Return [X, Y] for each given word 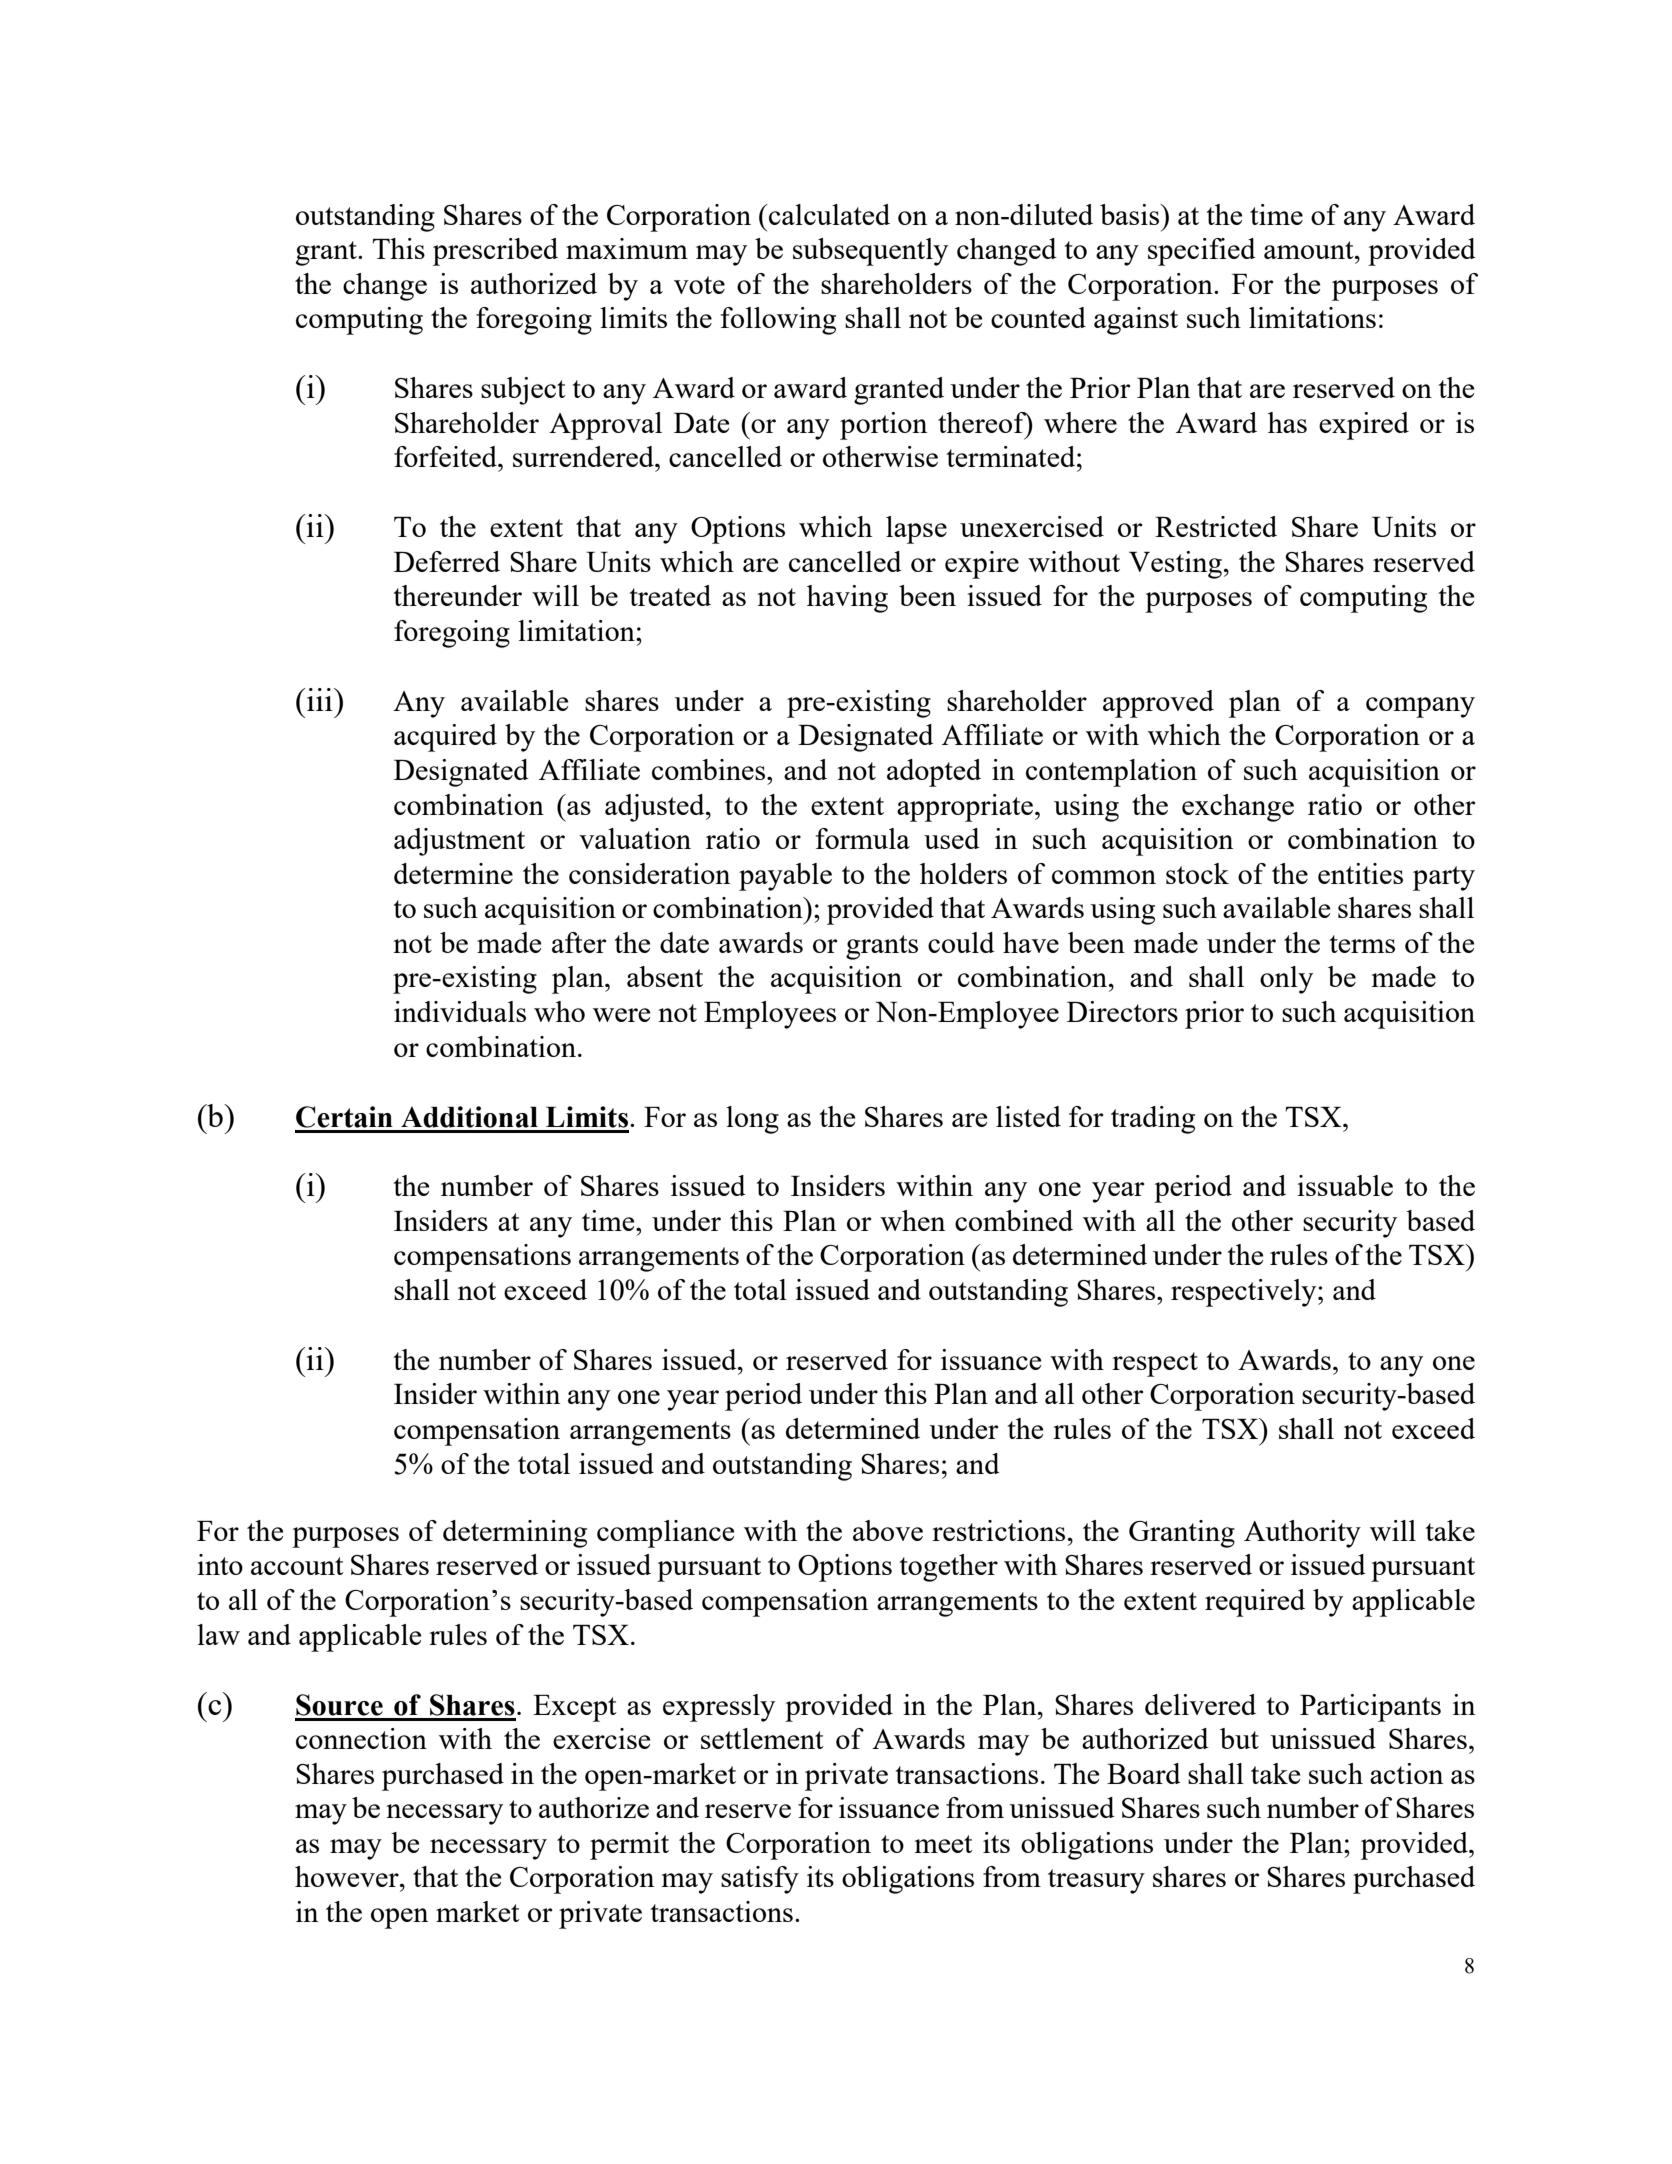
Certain [344, 1117]
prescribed [495, 252]
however [348, 1876]
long [752, 1120]
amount [1310, 250]
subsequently [870, 252]
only [1286, 980]
